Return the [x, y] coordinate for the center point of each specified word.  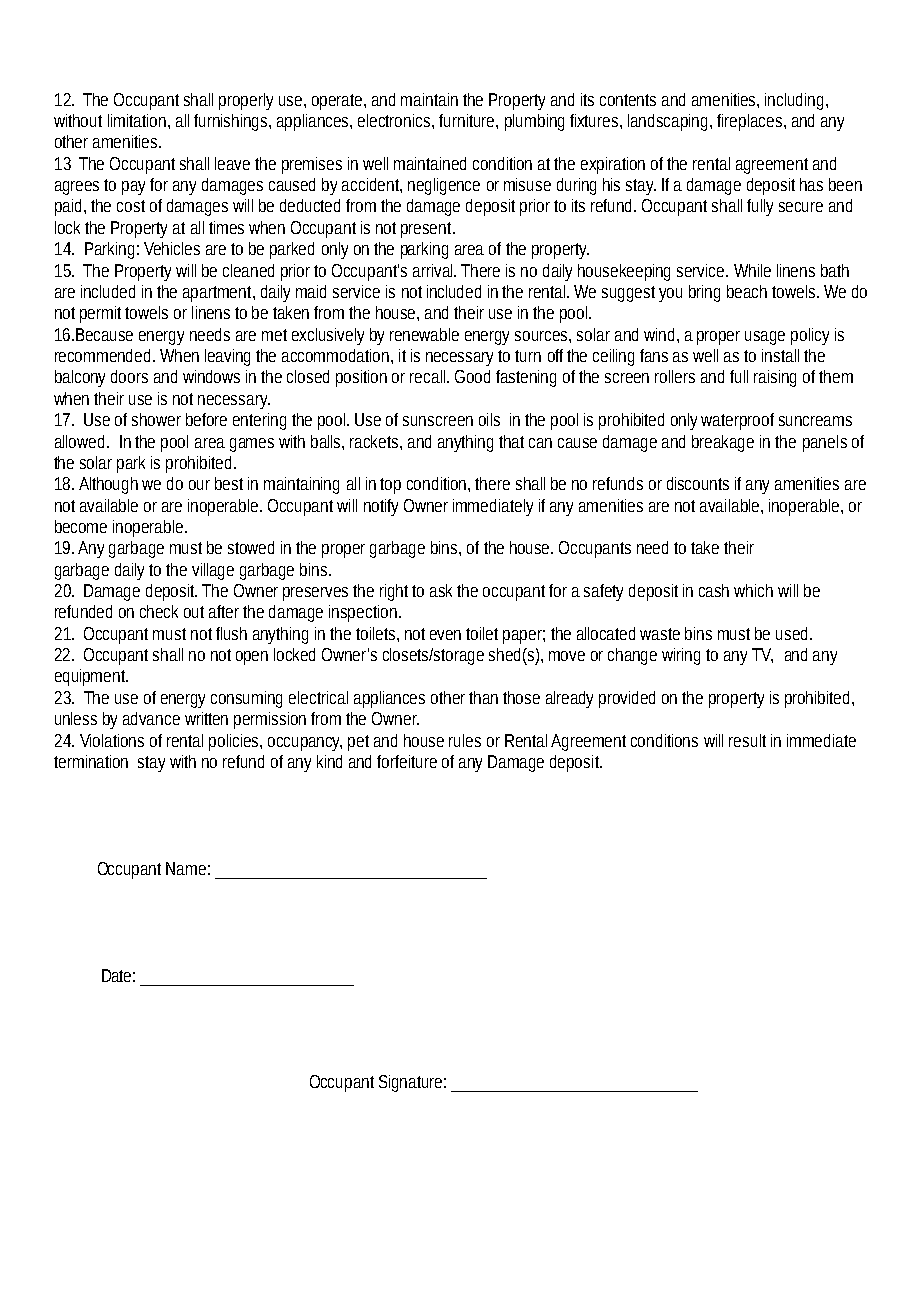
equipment [91, 677]
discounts [698, 483]
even [445, 635]
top [390, 486]
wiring [681, 656]
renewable [424, 334]
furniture [468, 120]
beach [747, 291]
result [747, 740]
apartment [218, 294]
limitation [137, 120]
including [796, 101]
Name [186, 868]
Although [108, 485]
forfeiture [407, 761]
